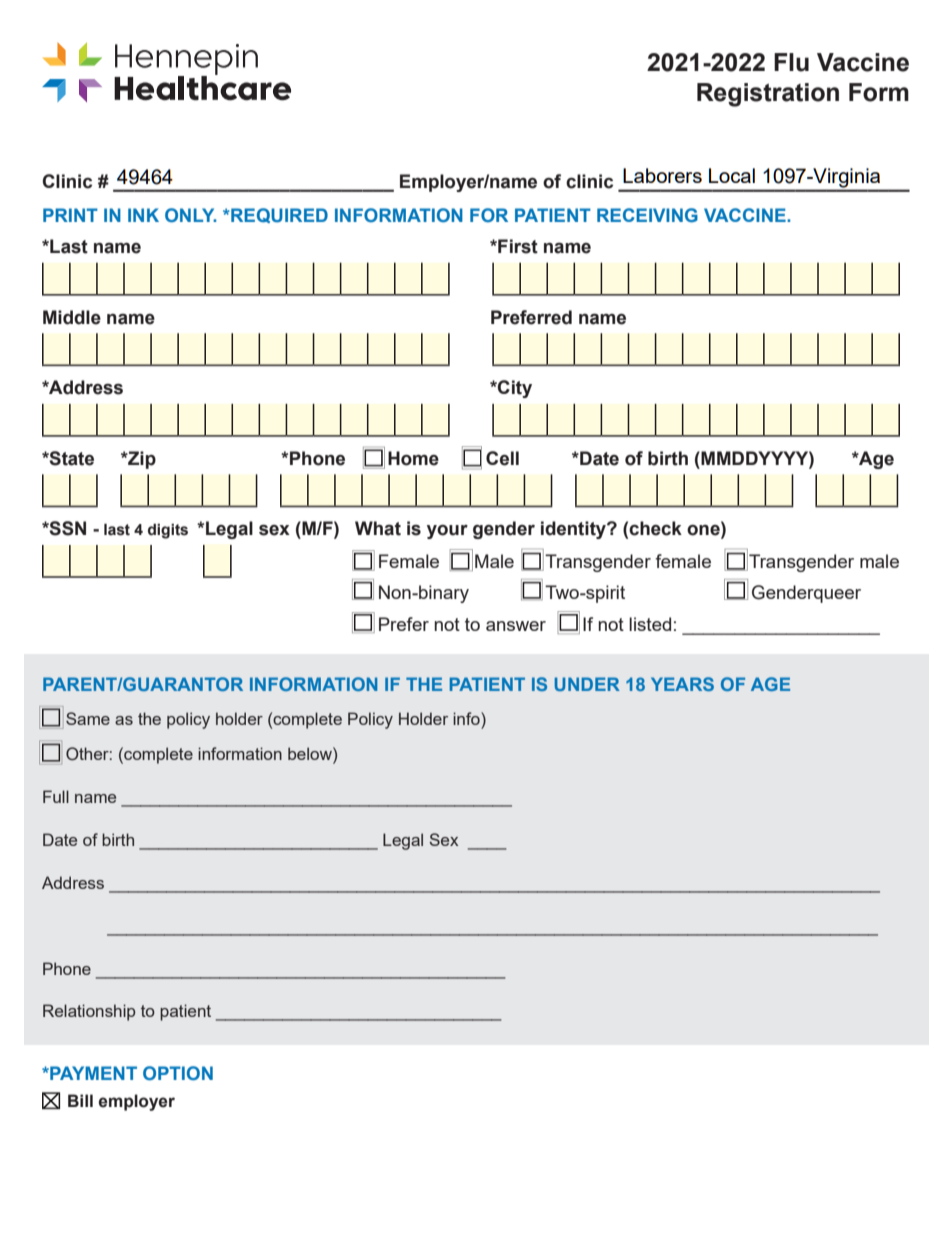 This image has height=1233, width=952. What do you see at coordinates (514, 389) in the image?
I see `City` at bounding box center [514, 389].
